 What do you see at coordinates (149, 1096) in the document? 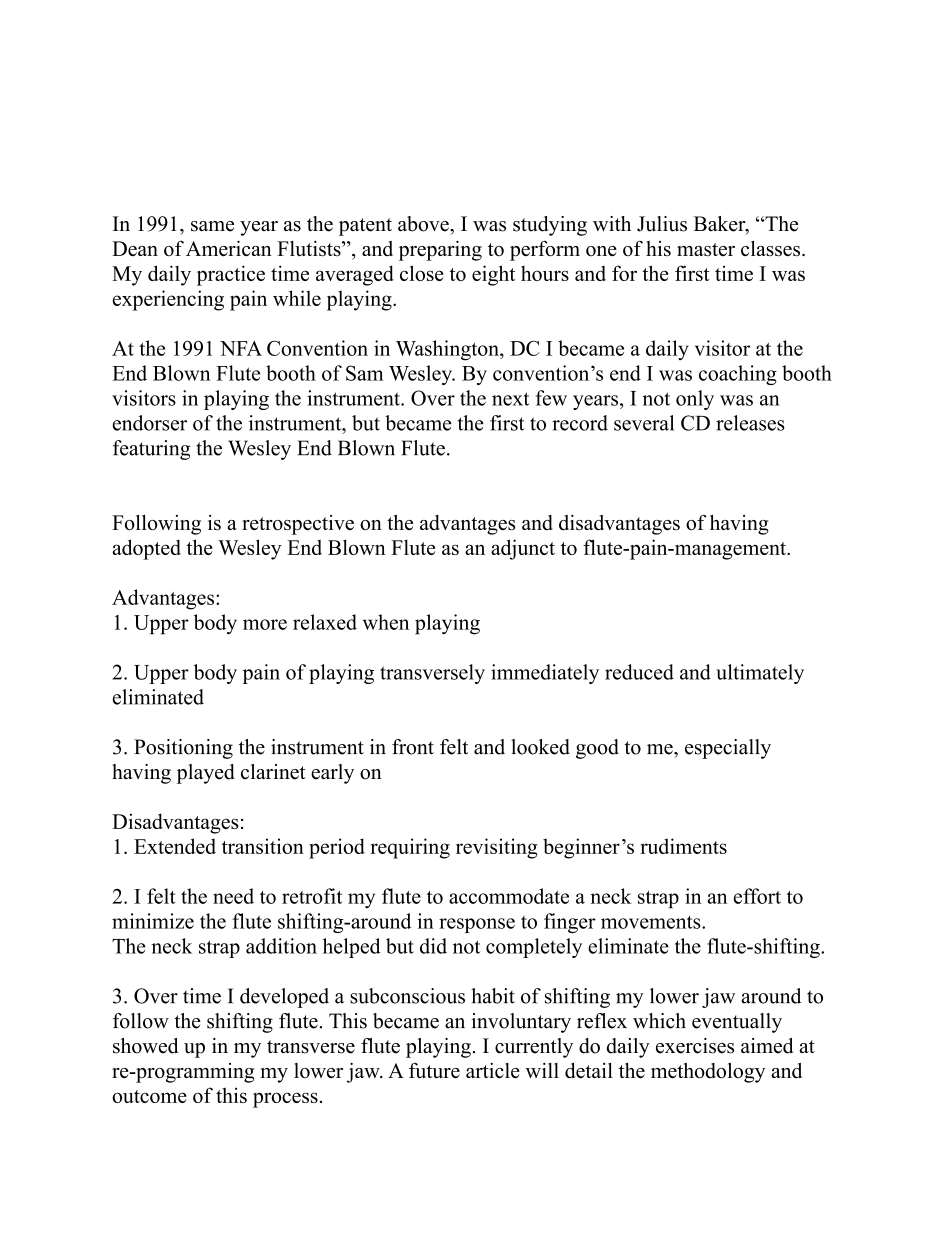
I see `outcome` at bounding box center [149, 1096].
